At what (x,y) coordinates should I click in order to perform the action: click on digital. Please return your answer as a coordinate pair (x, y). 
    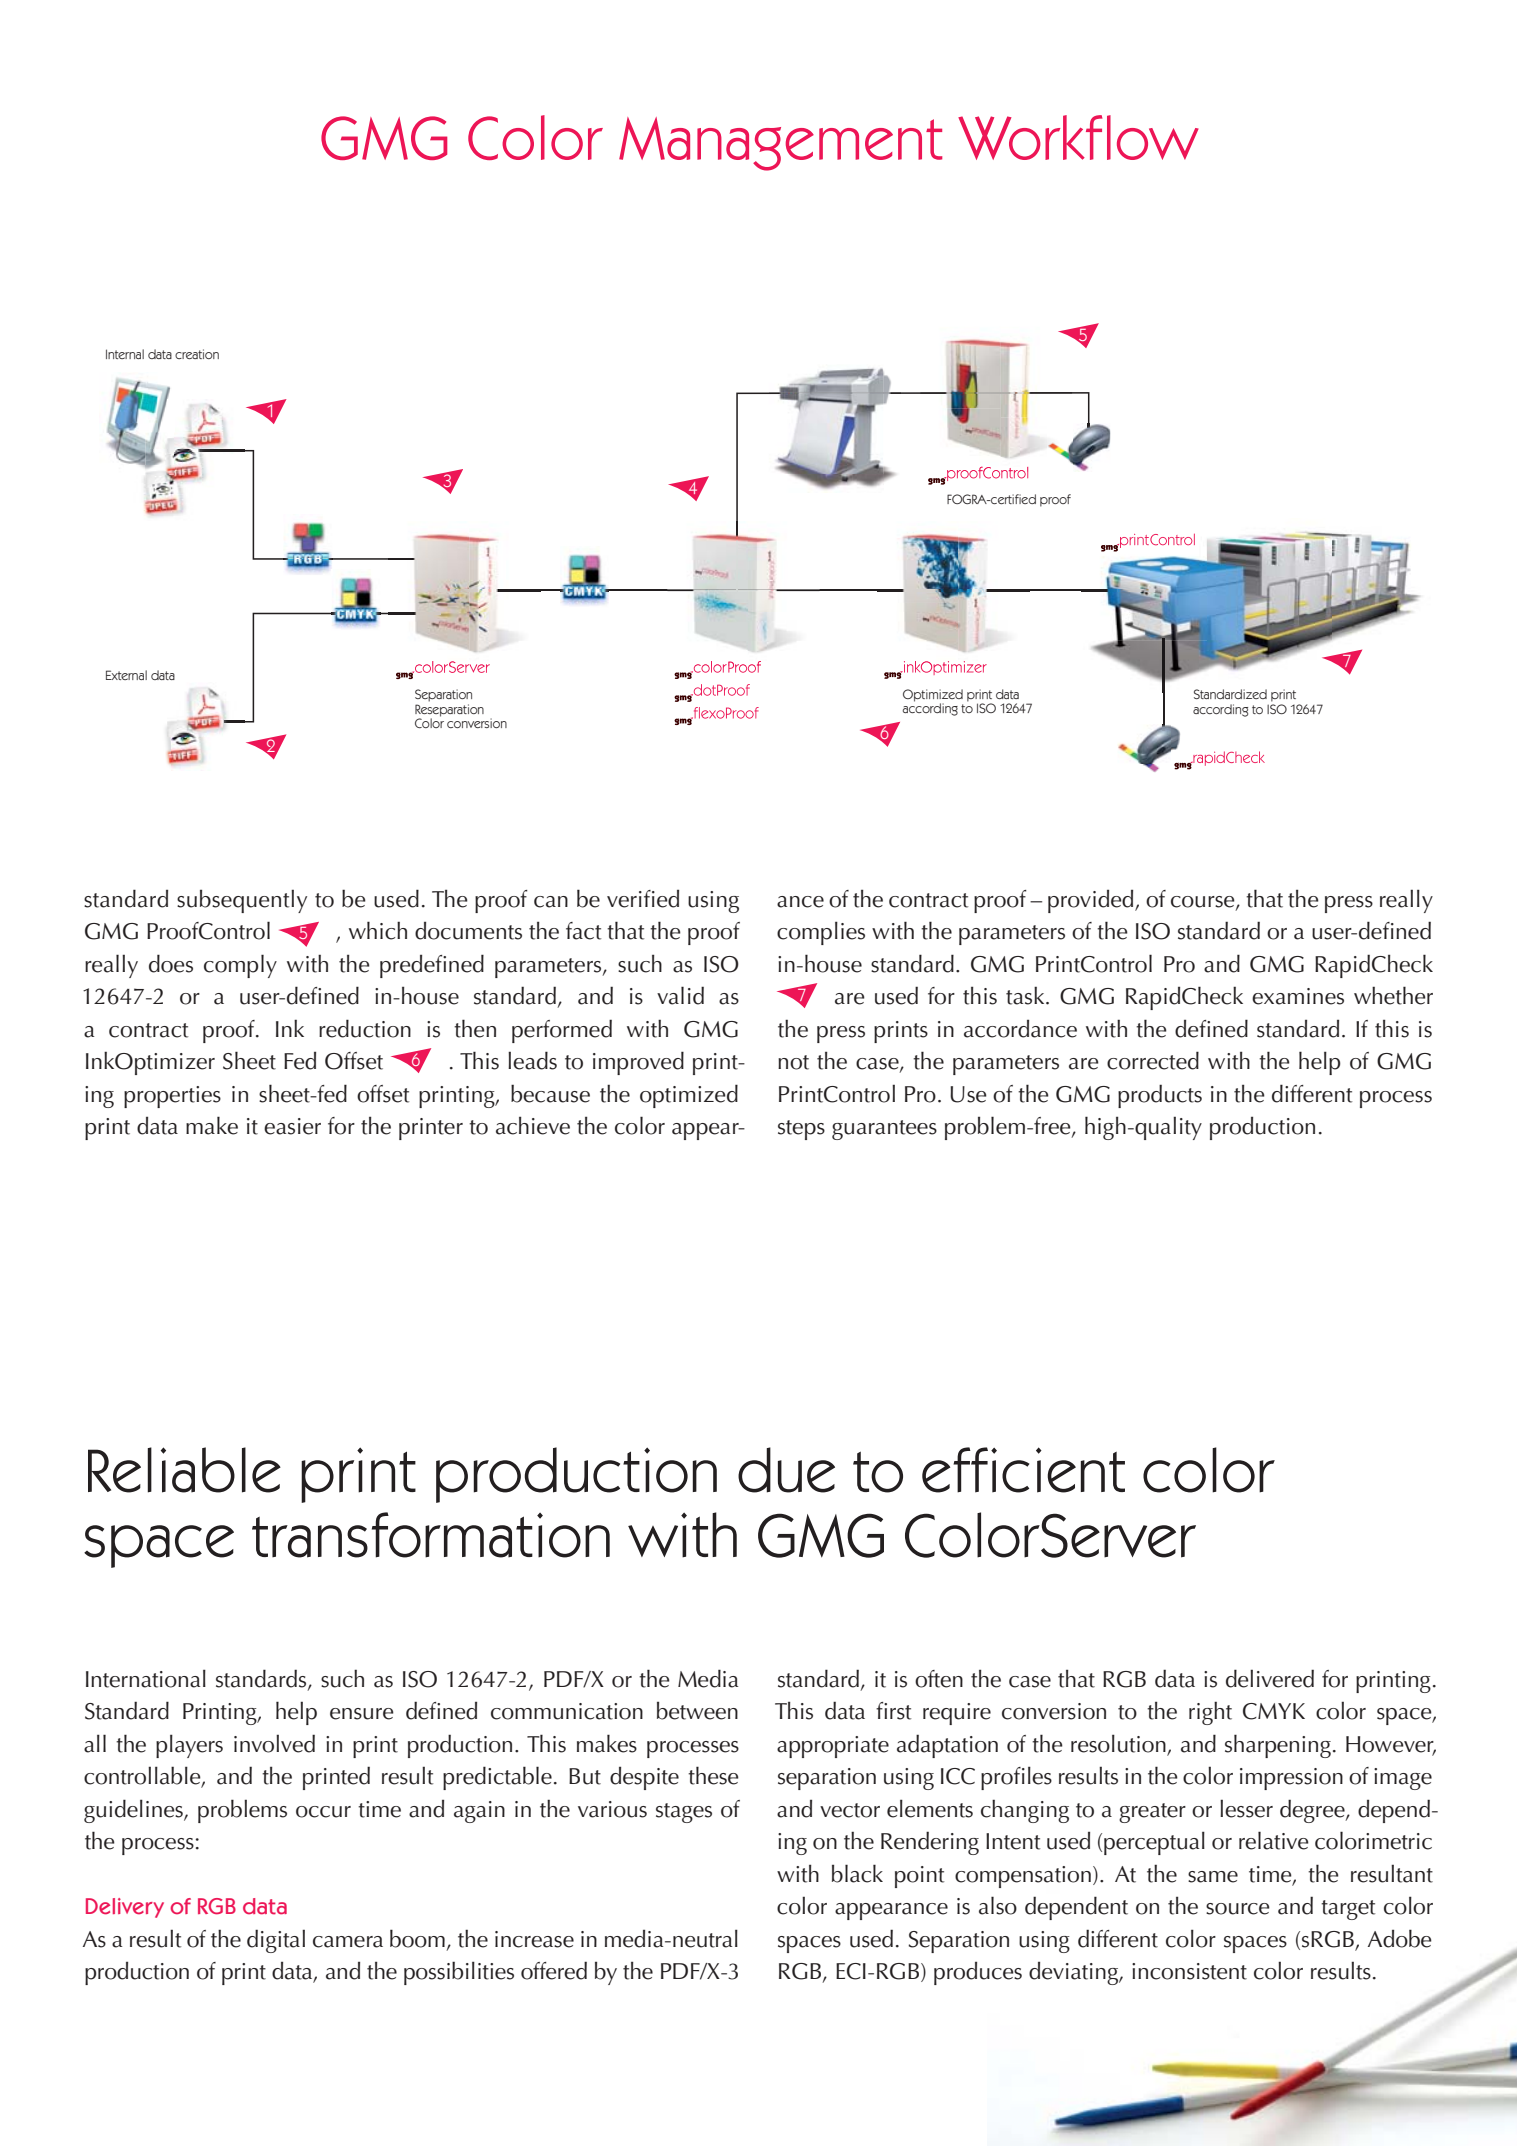
    Looking at the image, I should click on (276, 1941).
